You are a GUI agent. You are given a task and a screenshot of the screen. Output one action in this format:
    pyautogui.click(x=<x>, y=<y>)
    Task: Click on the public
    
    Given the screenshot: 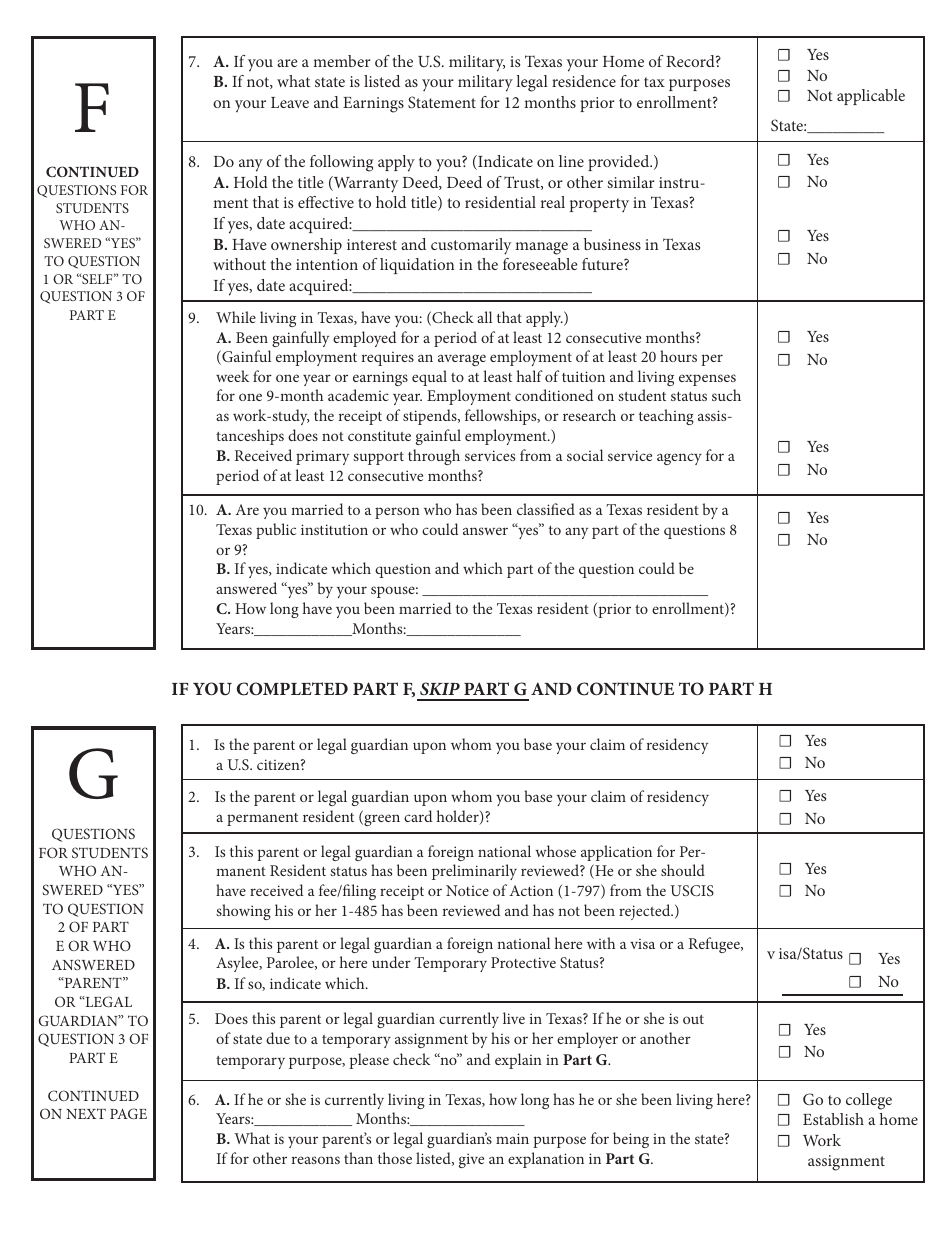 What is the action you would take?
    pyautogui.click(x=276, y=531)
